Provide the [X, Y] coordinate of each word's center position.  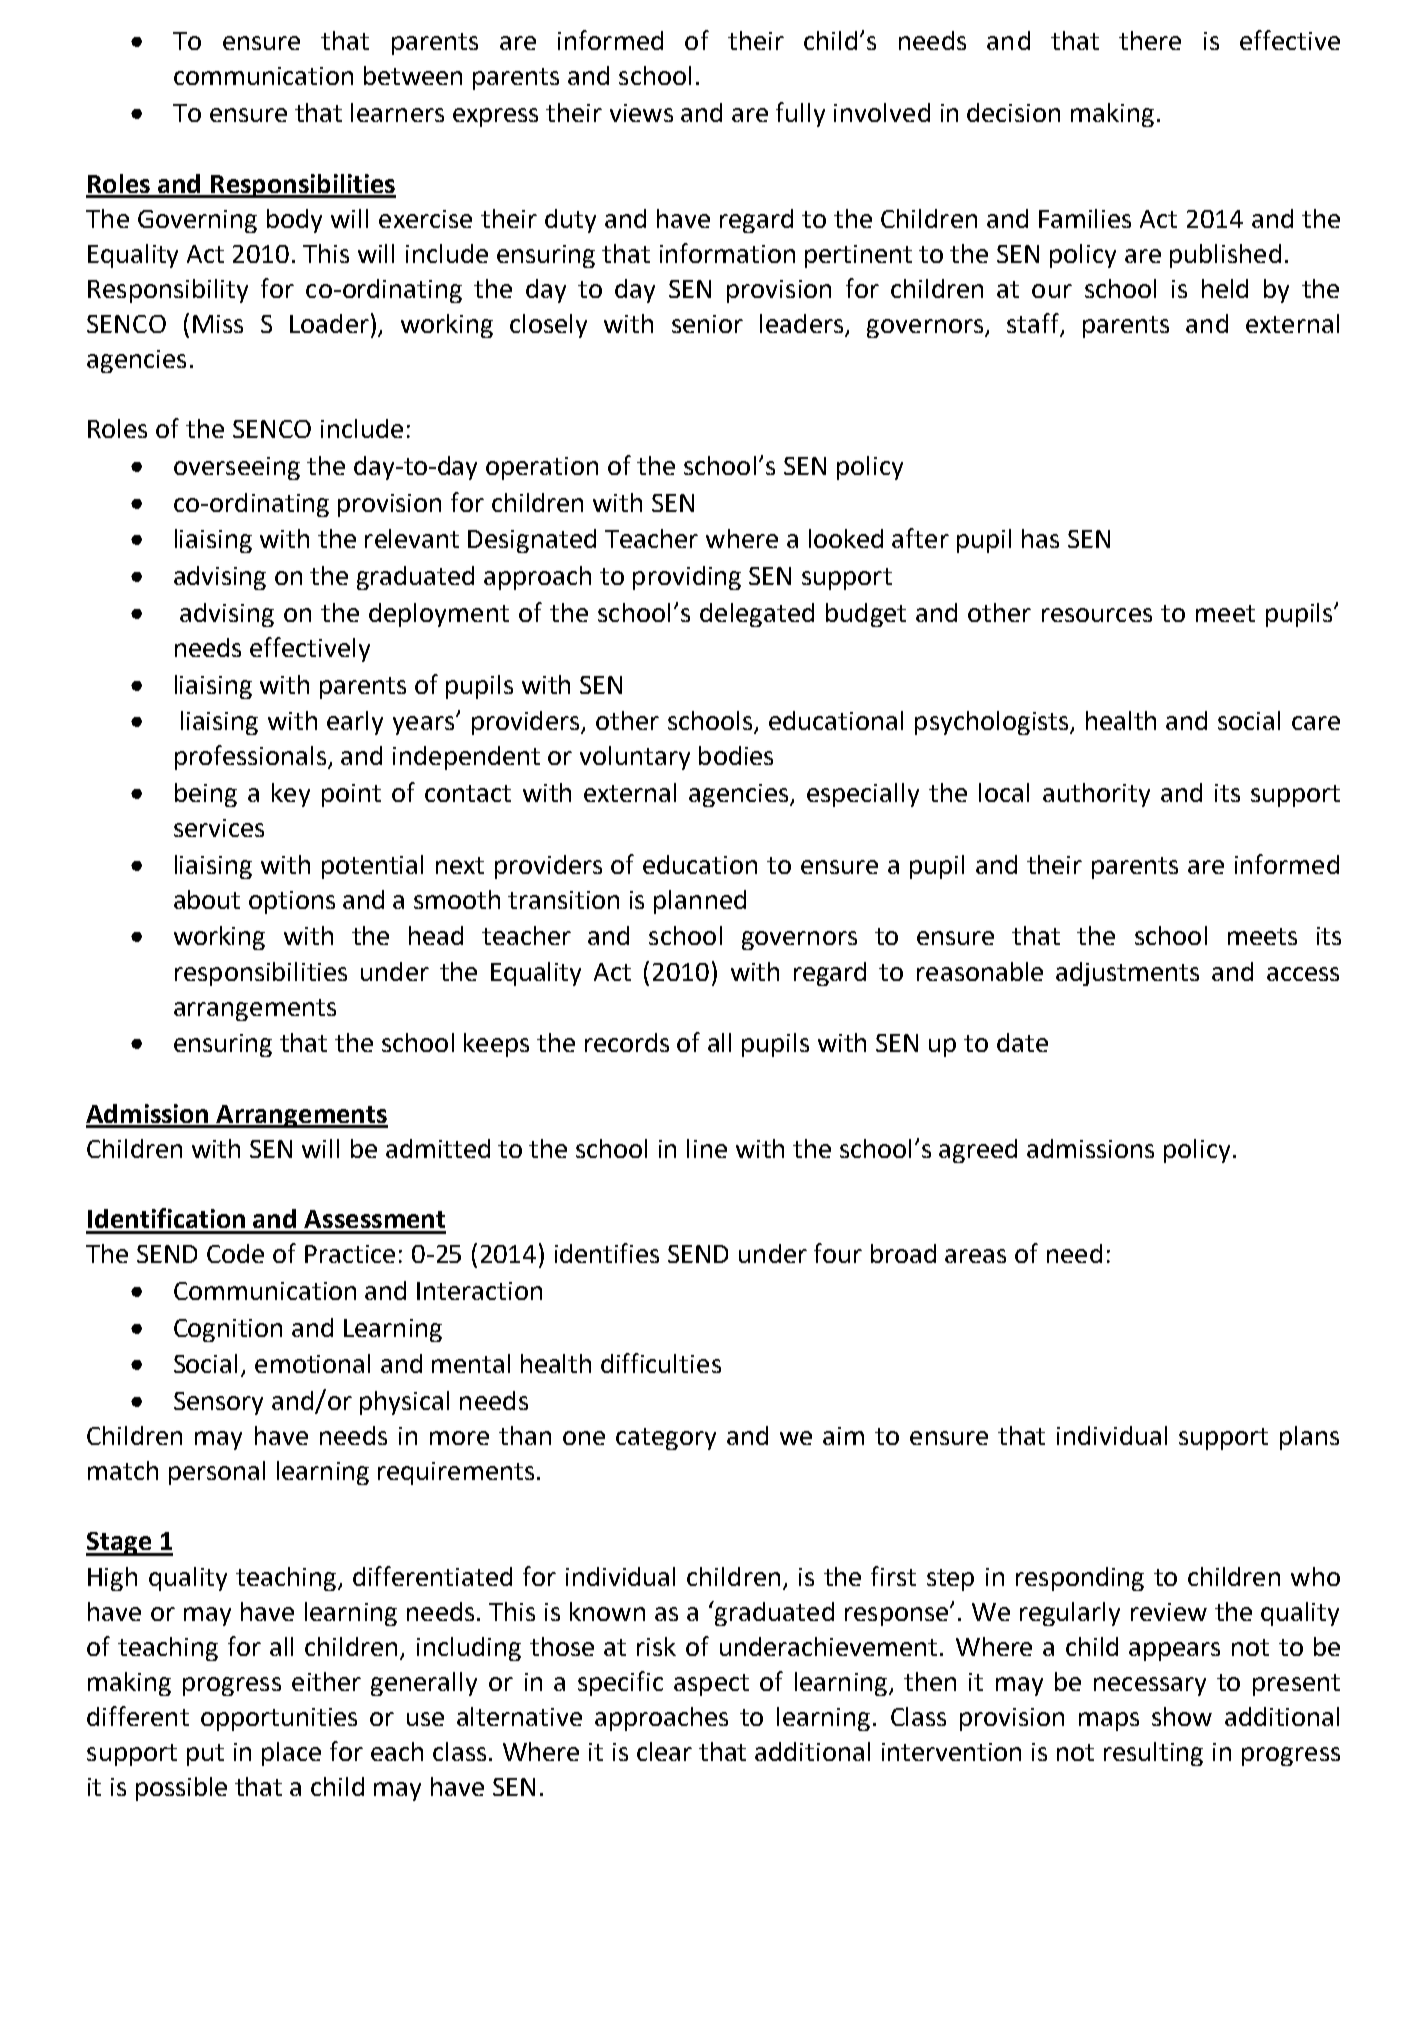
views [641, 113]
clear [664, 1751]
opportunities [279, 1719]
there [1150, 40]
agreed [978, 1151]
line [707, 1148]
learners [397, 112]
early [355, 723]
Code [235, 1253]
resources [1097, 615]
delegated [757, 615]
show [1182, 1716]
